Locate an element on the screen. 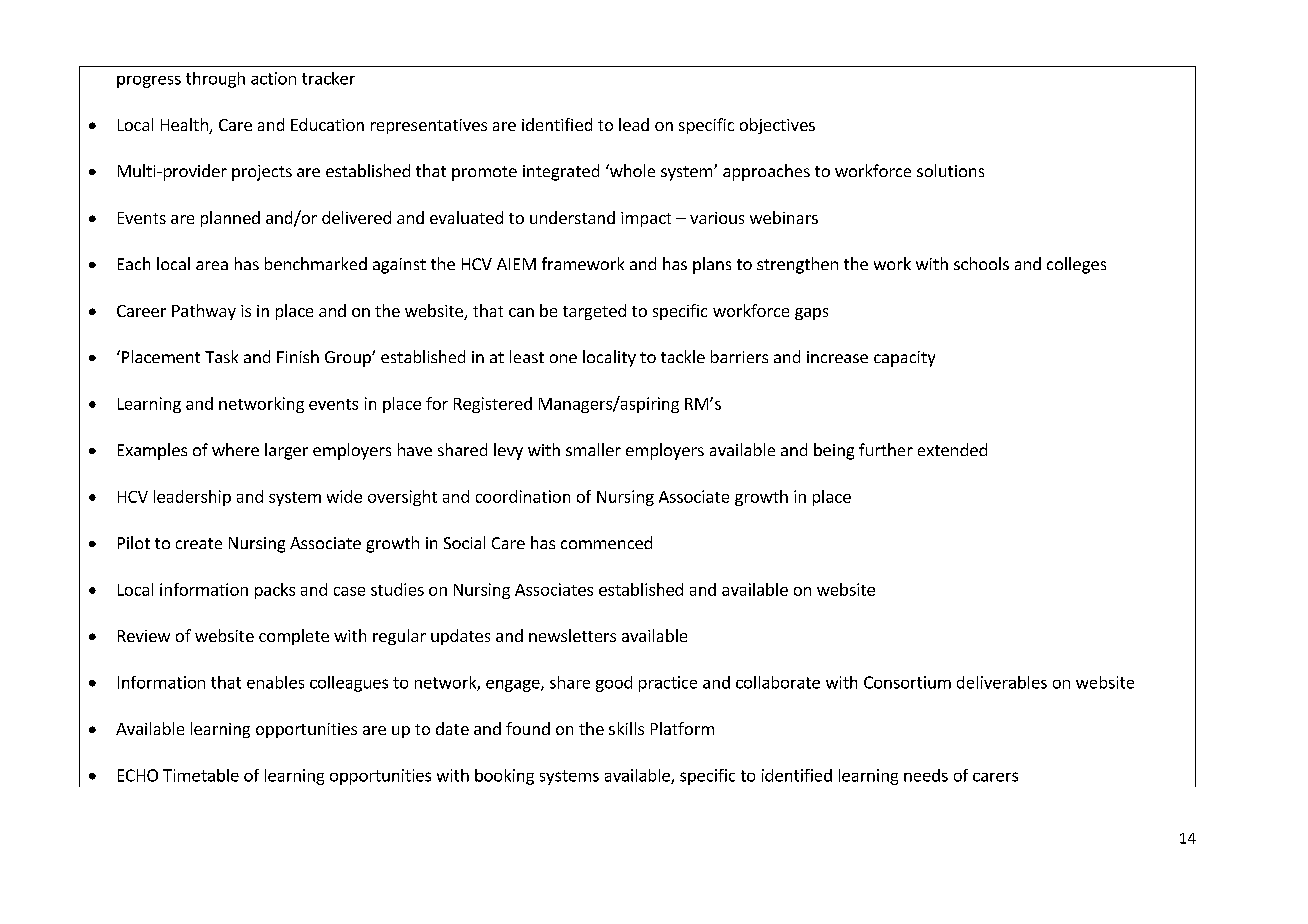 This screenshot has height=924, width=1308. packs is located at coordinates (275, 591).
